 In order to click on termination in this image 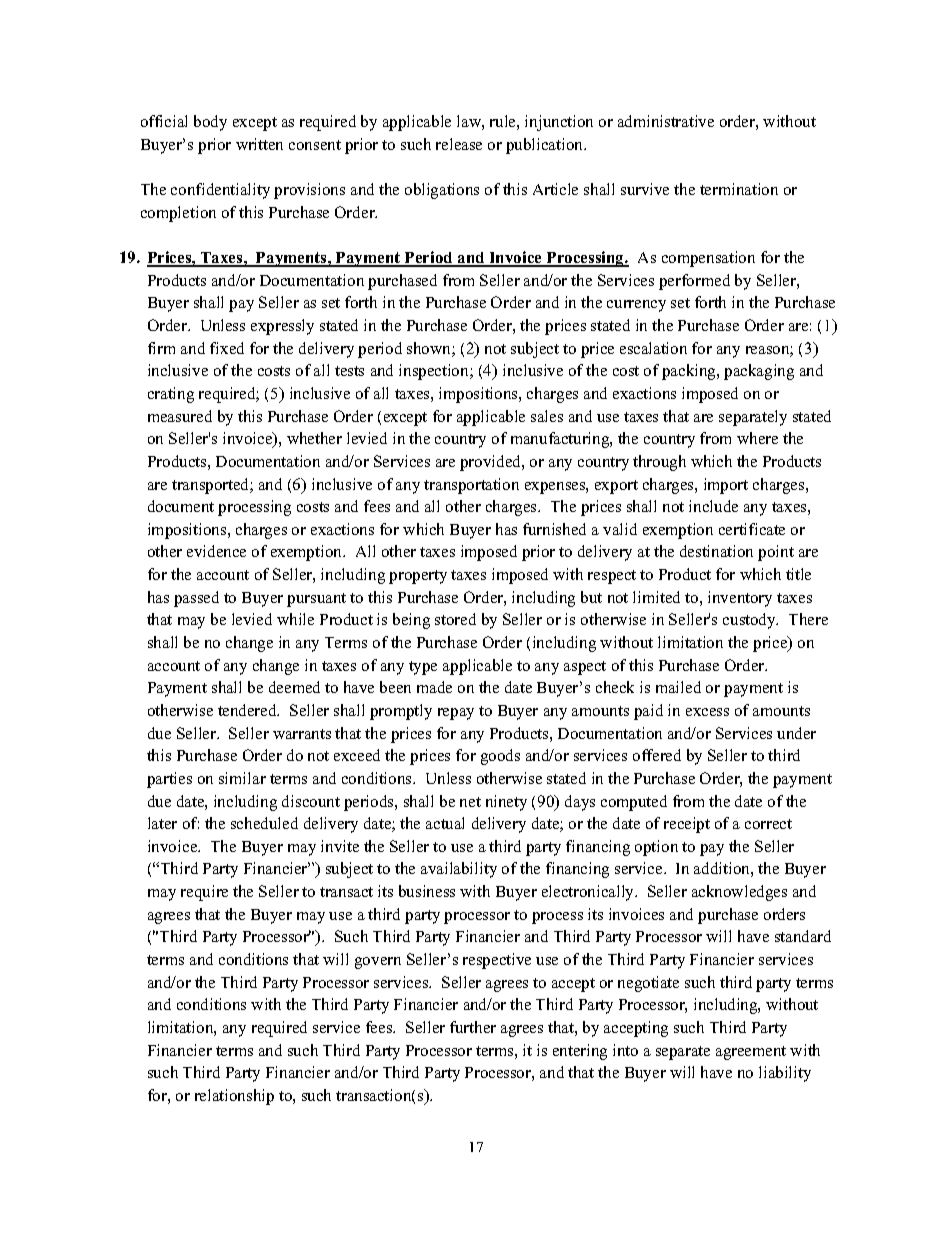, I will do `click(739, 189)`.
